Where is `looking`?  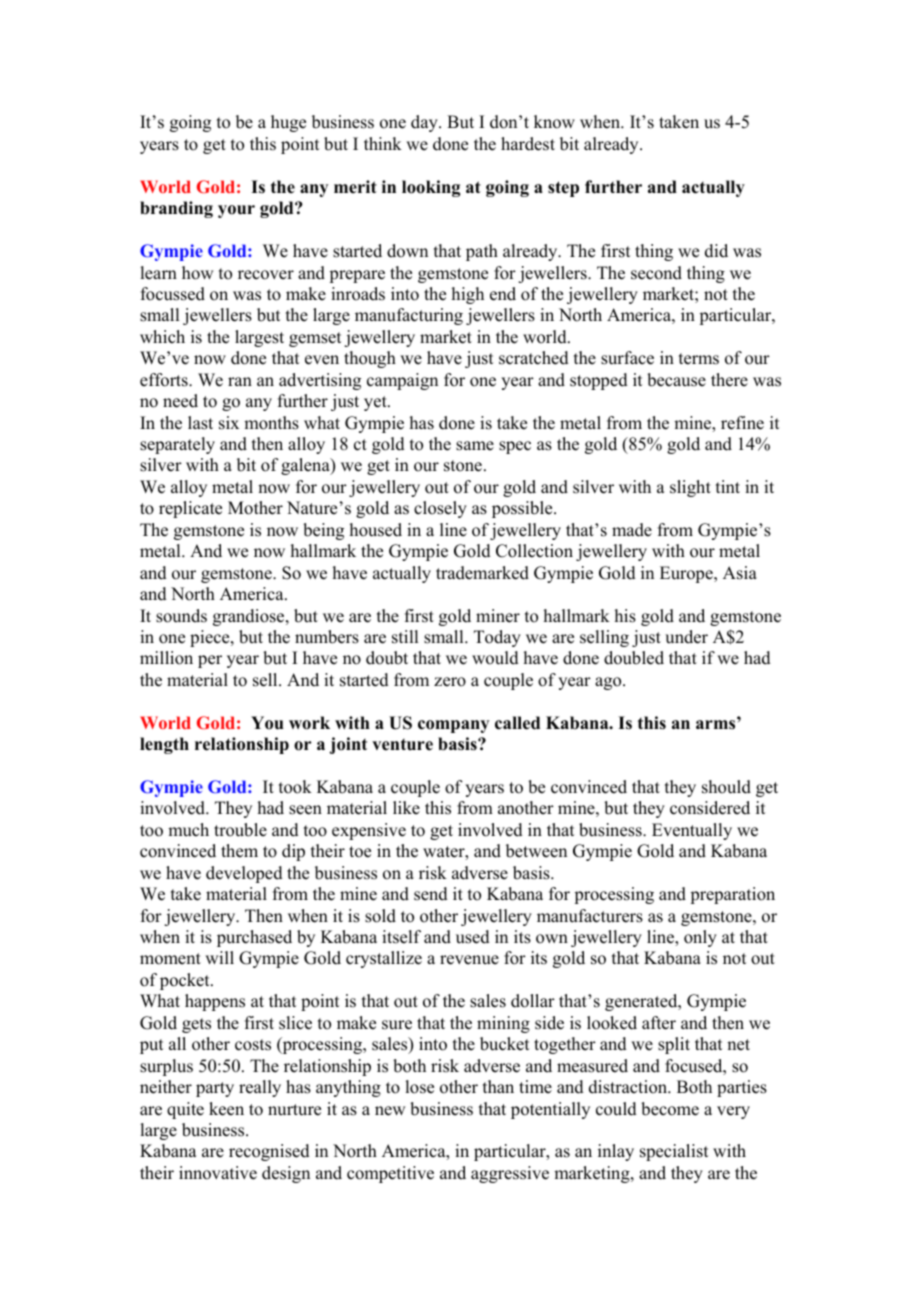
looking is located at coordinates (431, 188).
